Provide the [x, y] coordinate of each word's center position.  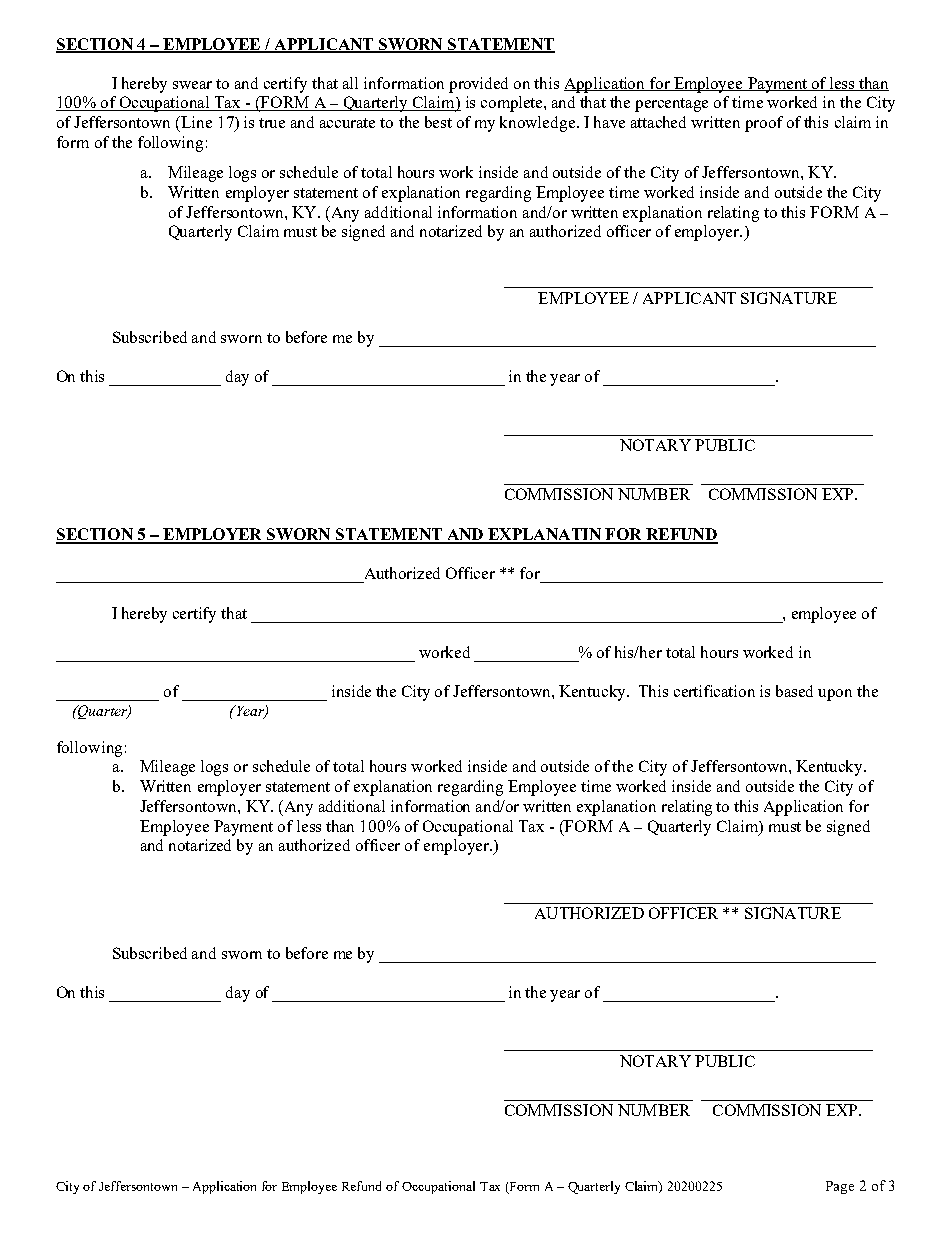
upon [835, 695]
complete [513, 104]
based [794, 691]
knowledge [537, 124]
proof [764, 124]
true [272, 123]
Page [840, 1187]
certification [714, 691]
